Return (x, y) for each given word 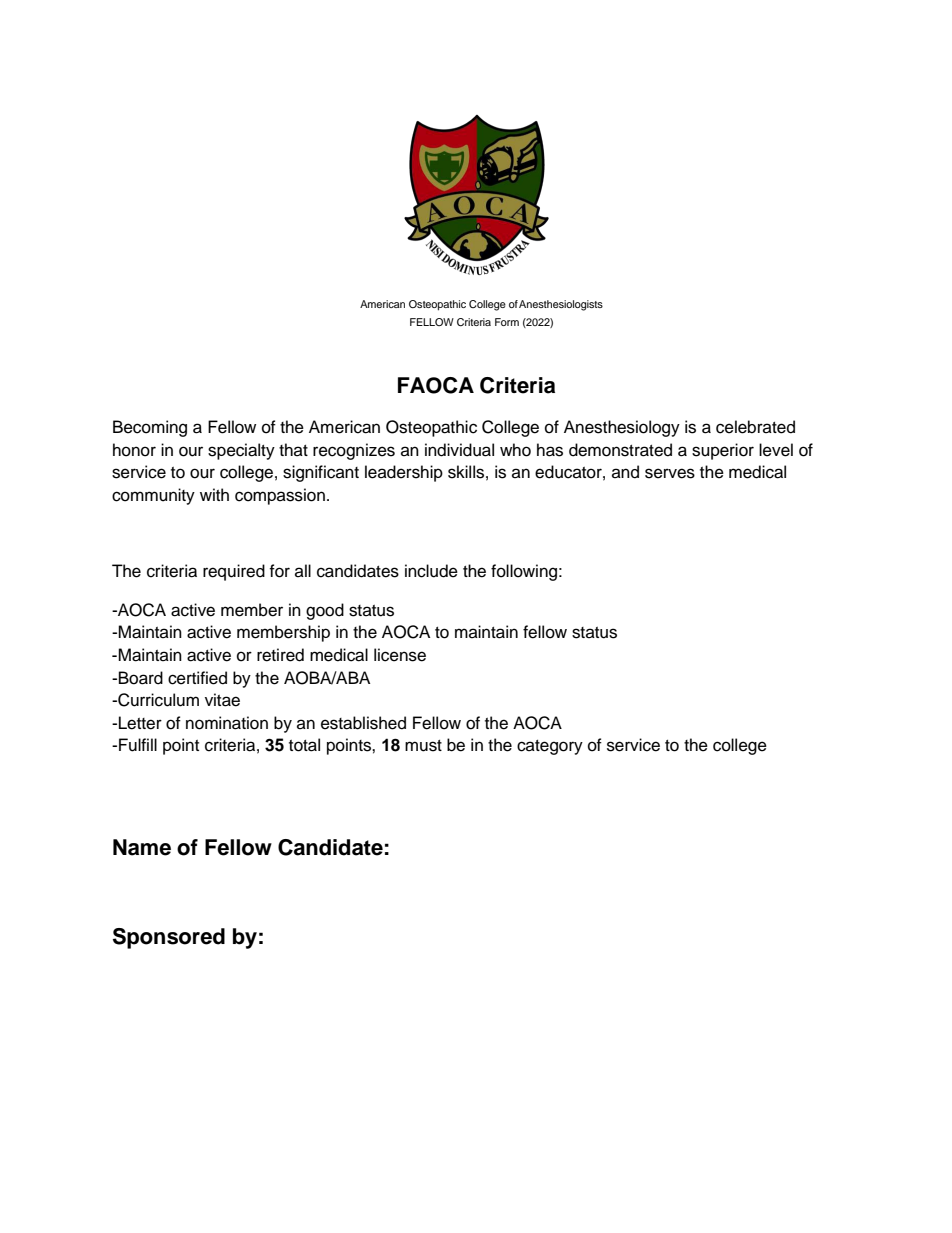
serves (670, 473)
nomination (227, 723)
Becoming (150, 428)
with (214, 494)
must (423, 746)
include (431, 571)
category (550, 747)
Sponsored (169, 938)
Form (507, 322)
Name (142, 847)
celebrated (755, 427)
